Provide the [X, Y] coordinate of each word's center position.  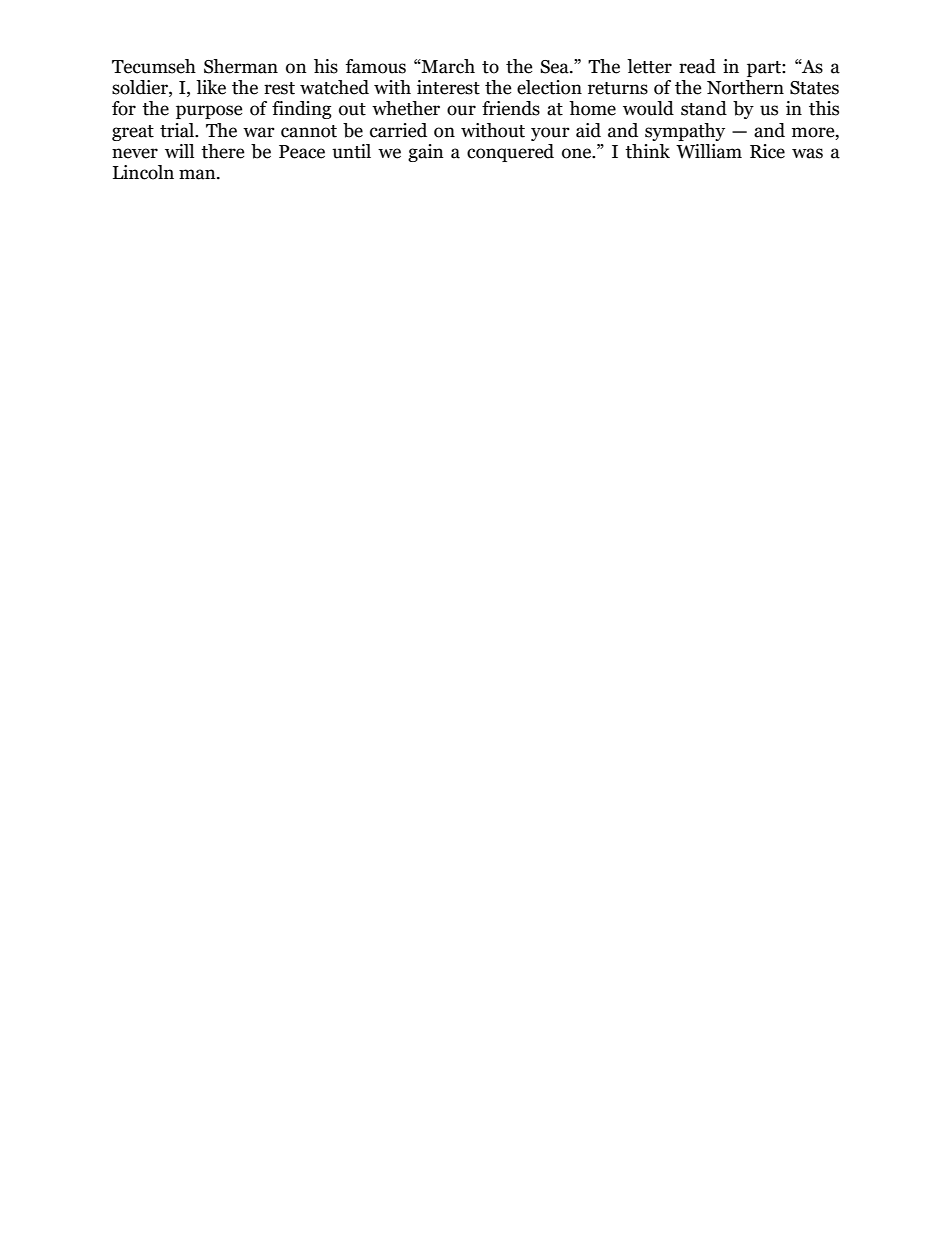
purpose [209, 112]
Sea [555, 67]
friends [511, 108]
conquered [510, 153]
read [697, 66]
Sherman [241, 66]
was [807, 153]
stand [704, 108]
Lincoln [143, 172]
